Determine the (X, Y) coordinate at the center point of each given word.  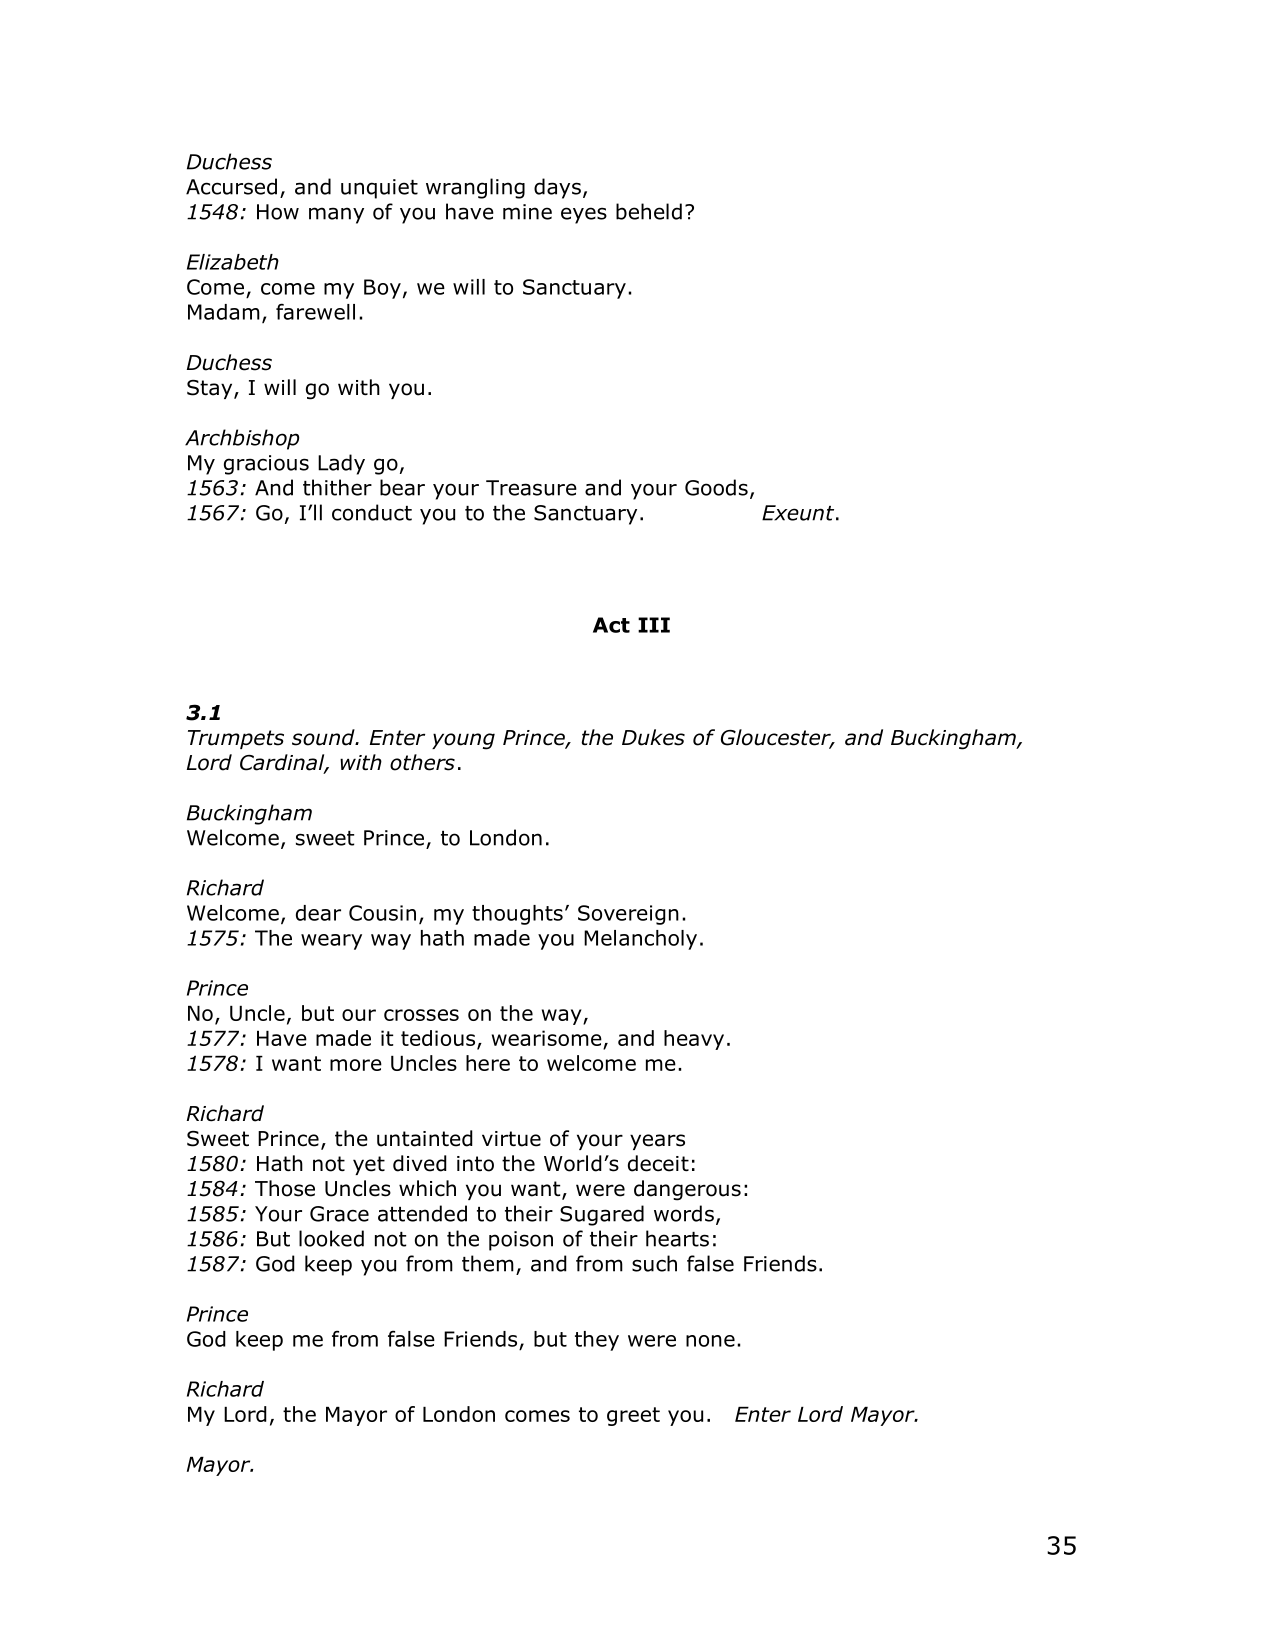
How (278, 212)
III (654, 625)
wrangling (475, 188)
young (463, 741)
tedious (438, 1038)
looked (331, 1238)
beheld (649, 211)
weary (331, 942)
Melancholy (640, 940)
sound (324, 737)
